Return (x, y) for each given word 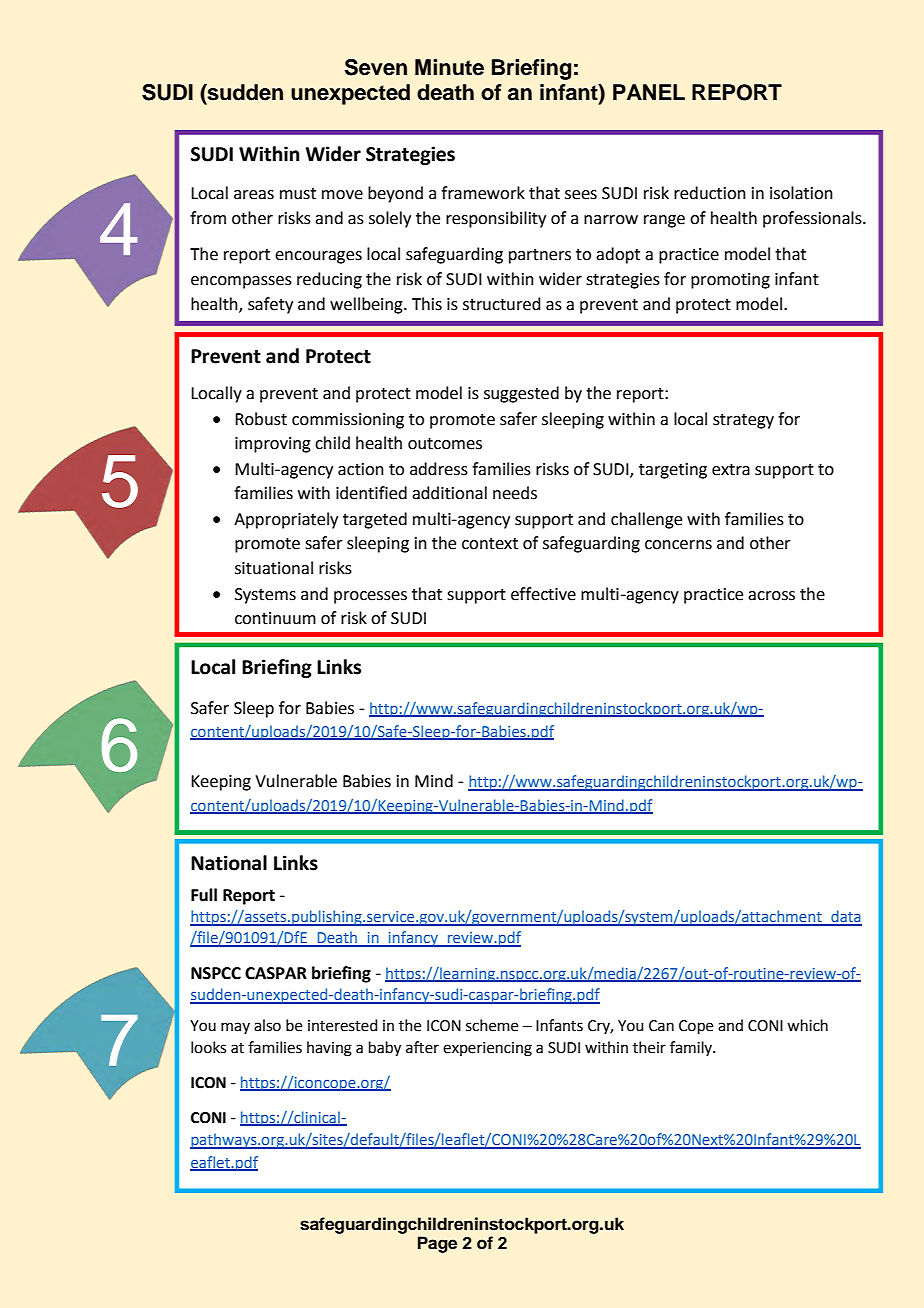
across (771, 596)
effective (543, 594)
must (298, 194)
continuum (275, 618)
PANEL (649, 92)
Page (437, 1244)
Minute (449, 67)
